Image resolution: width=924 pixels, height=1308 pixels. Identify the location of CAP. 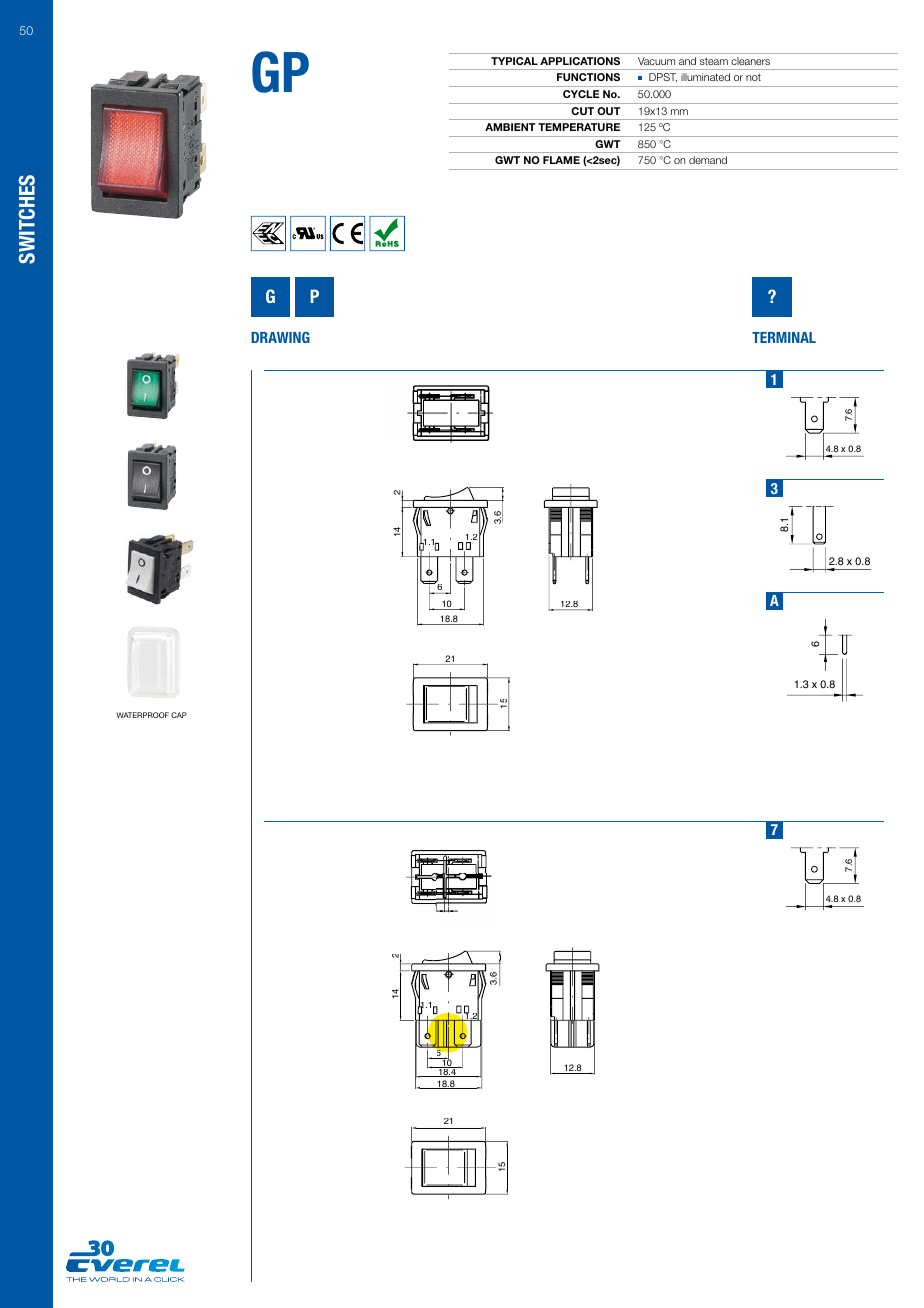
(179, 715).
